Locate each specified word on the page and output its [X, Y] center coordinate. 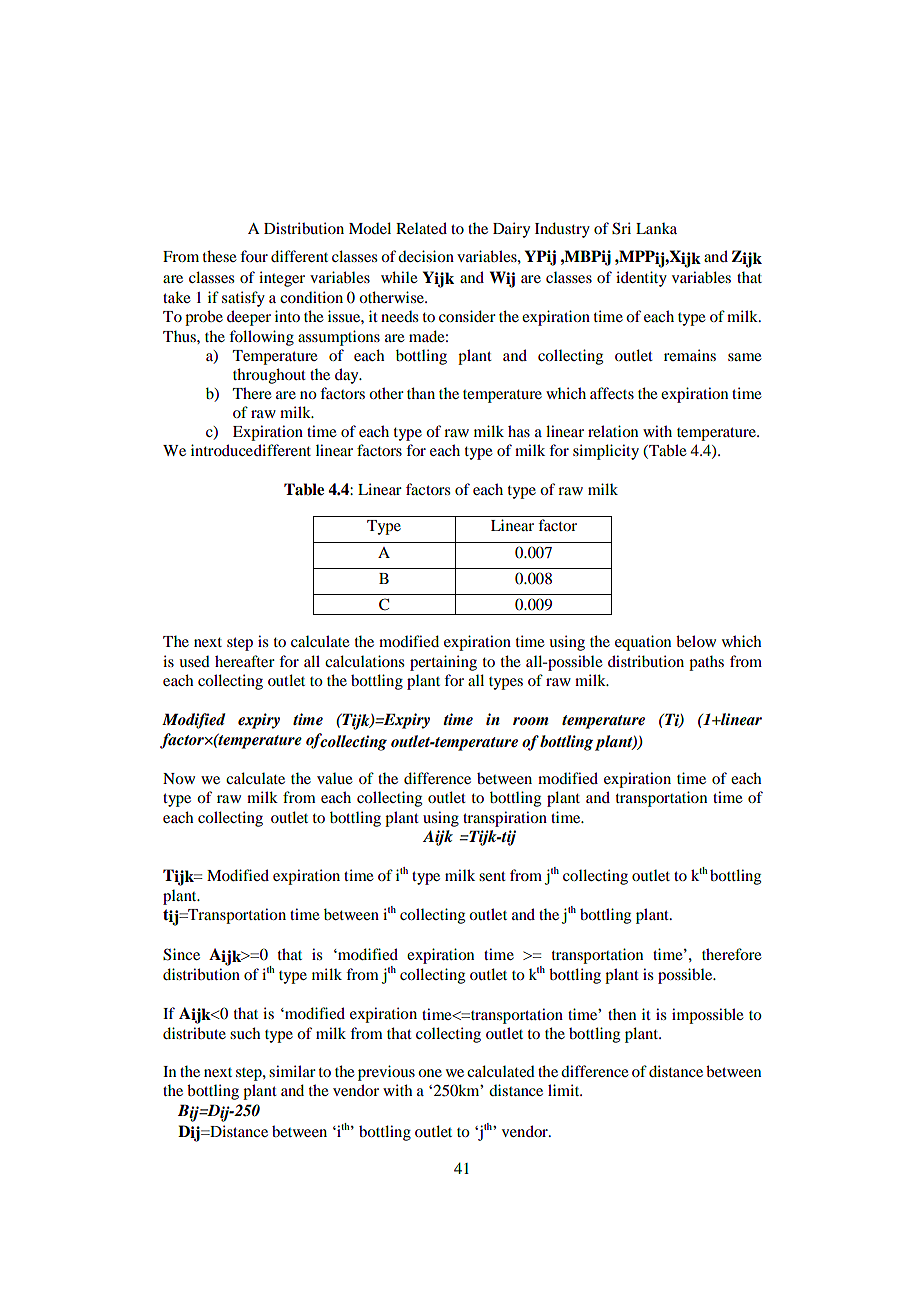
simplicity [606, 452]
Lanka [656, 228]
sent [492, 876]
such [245, 1033]
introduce [222, 450]
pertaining [443, 663]
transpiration [505, 819]
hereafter [245, 661]
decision [426, 256]
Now [179, 778]
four [254, 256]
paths [706, 663]
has [519, 431]
